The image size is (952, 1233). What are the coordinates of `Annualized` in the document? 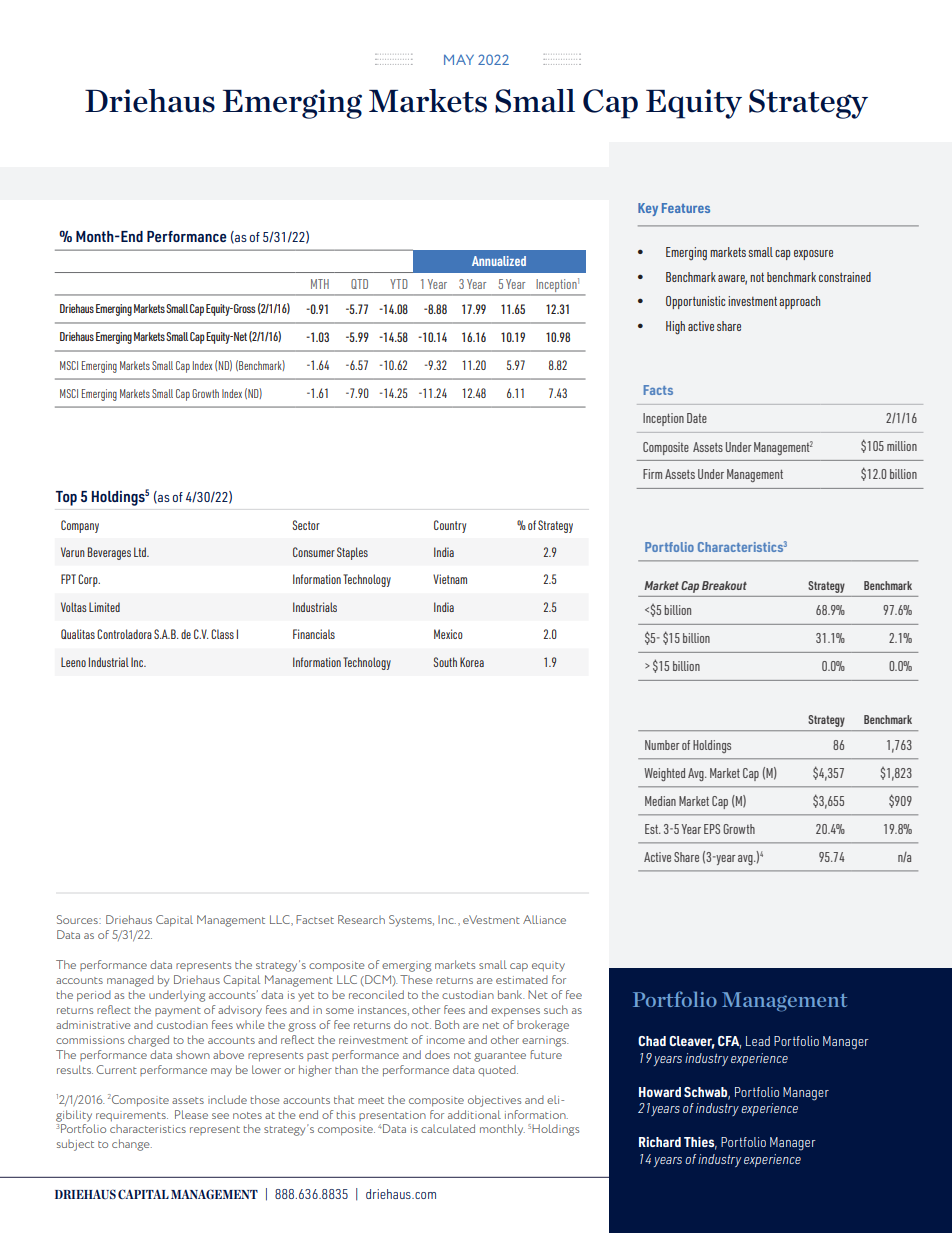 It's located at (499, 261).
